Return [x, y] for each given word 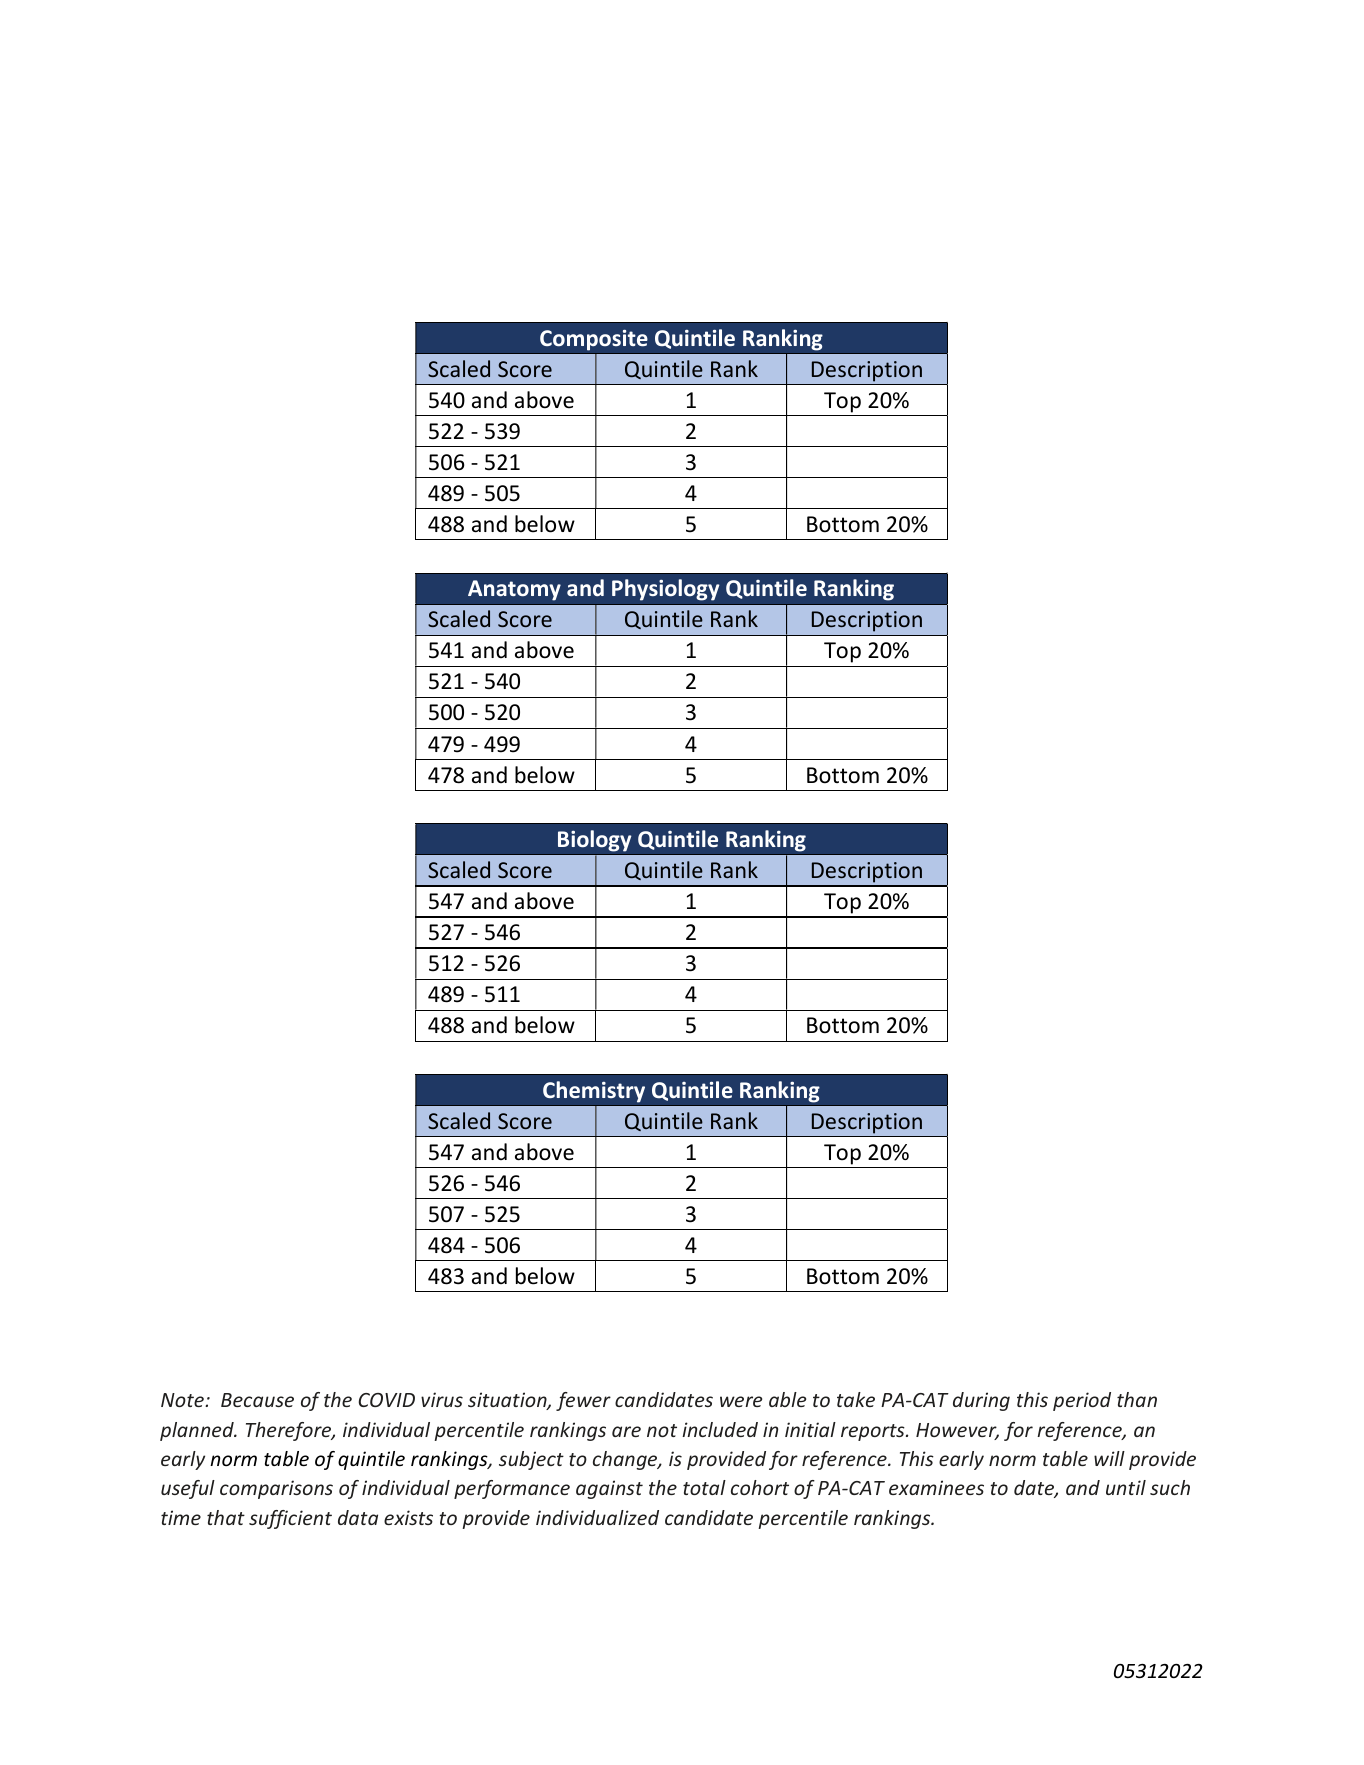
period [1082, 1401]
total [704, 1487]
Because [257, 1400]
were [741, 1401]
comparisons [276, 1489]
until [1126, 1487]
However [957, 1431]
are [626, 1431]
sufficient [290, 1519]
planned [198, 1431]
